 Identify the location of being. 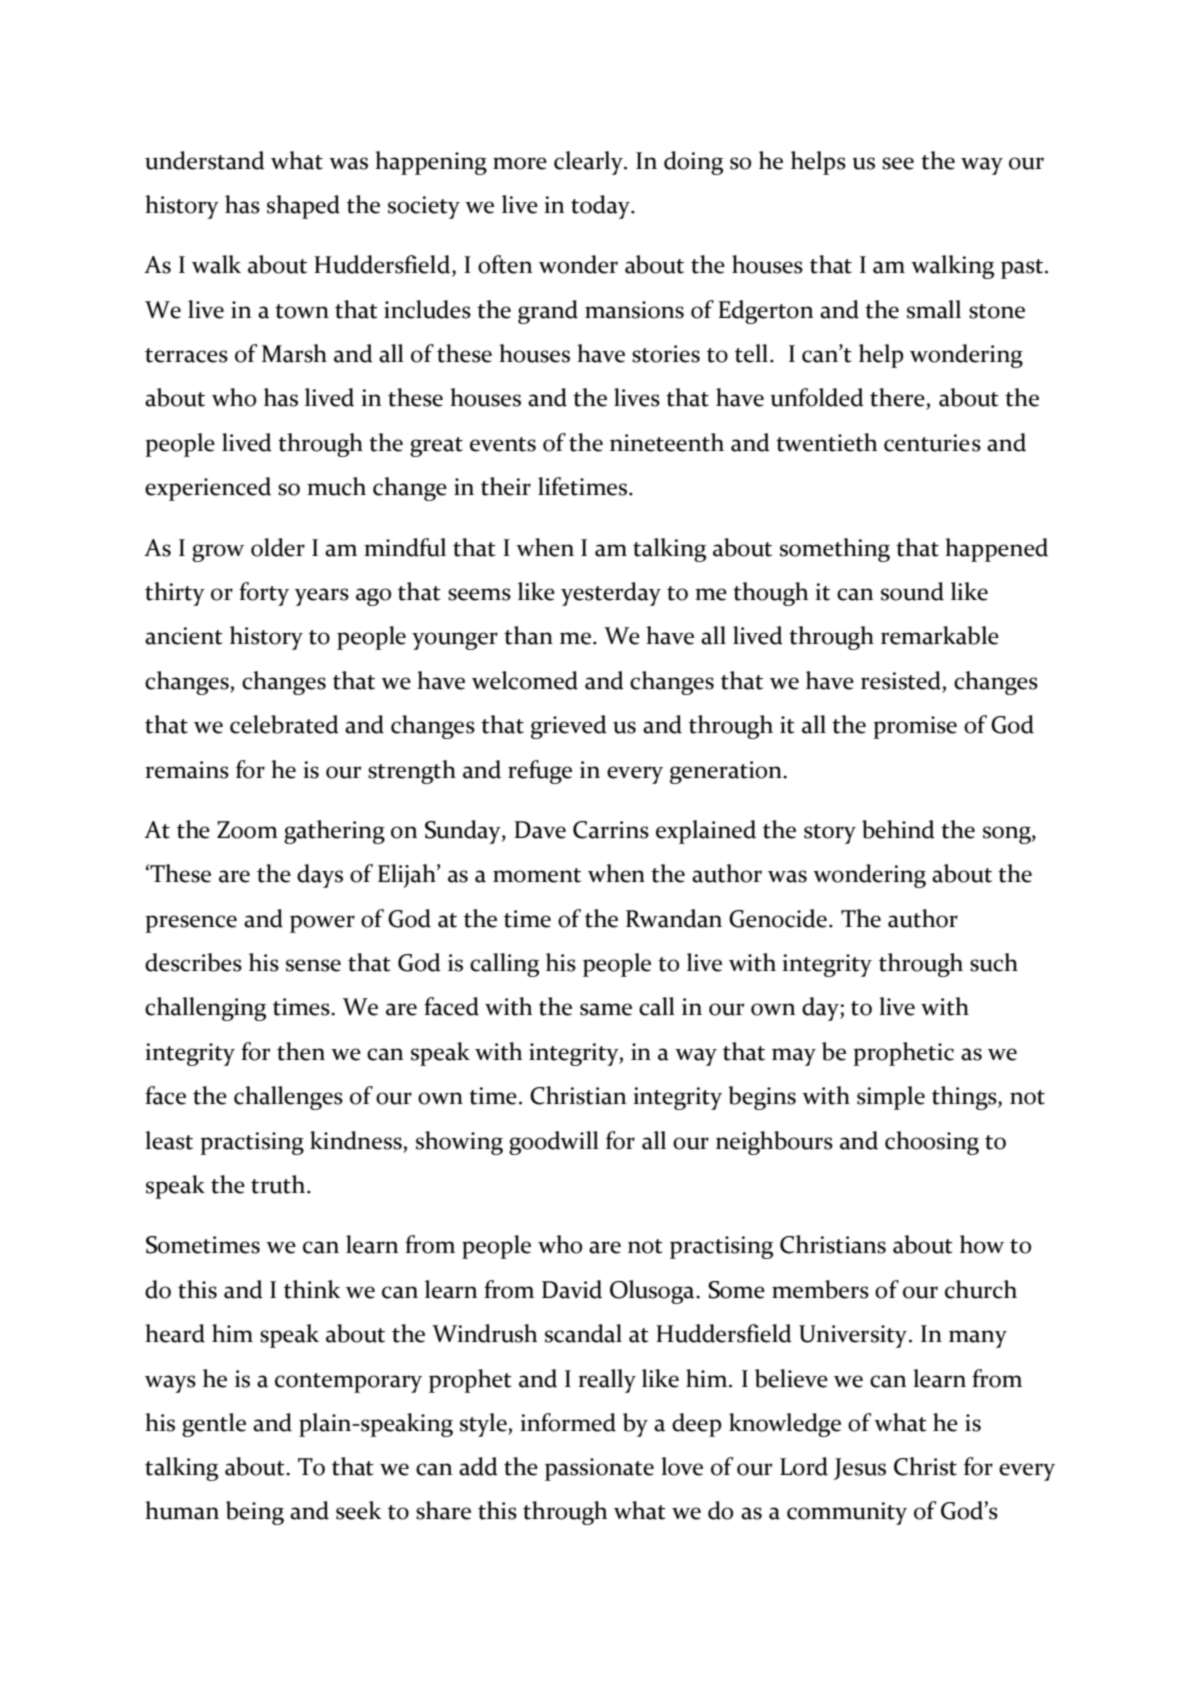
(255, 1513).
